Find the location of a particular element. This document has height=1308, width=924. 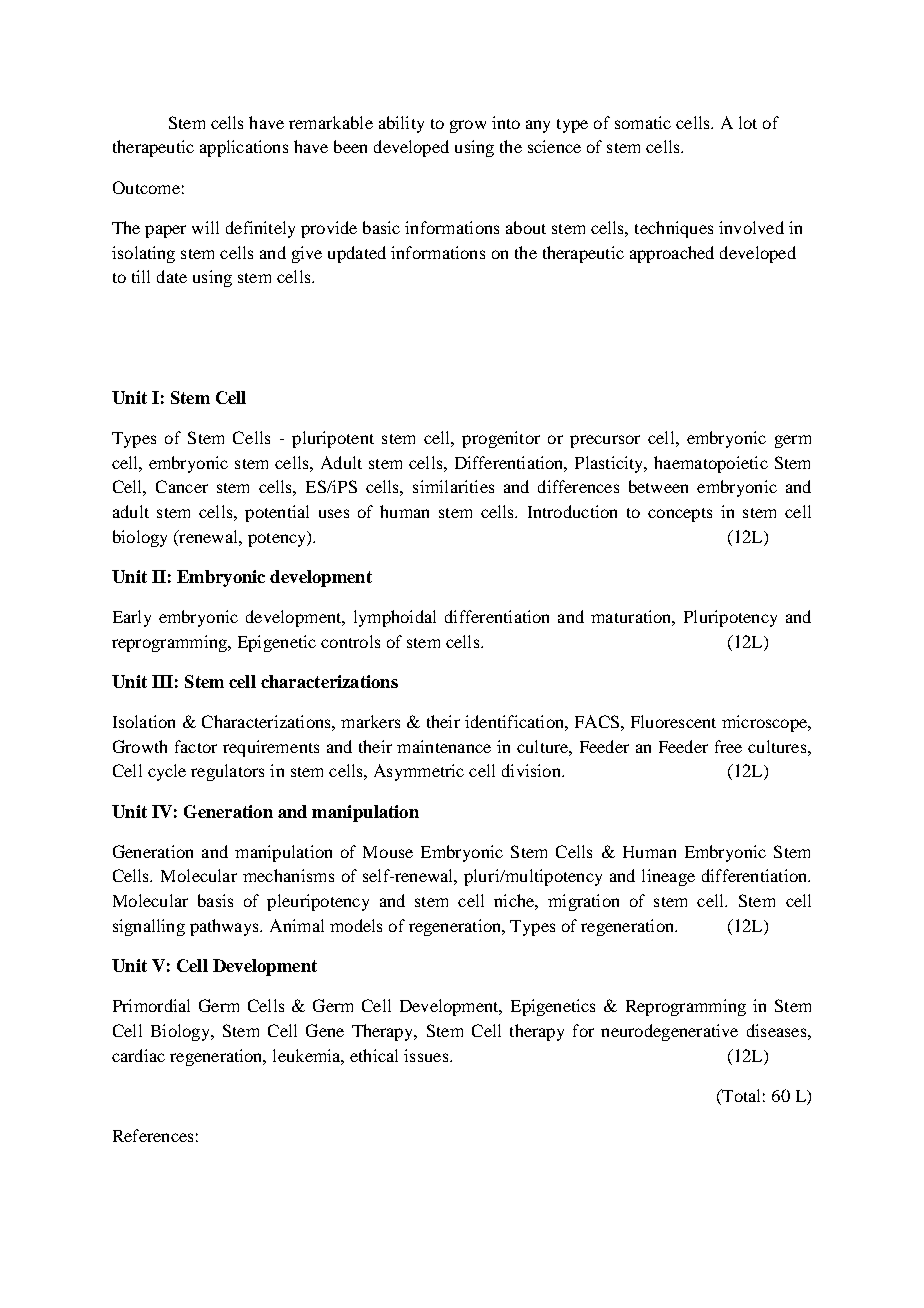

into is located at coordinates (506, 122).
